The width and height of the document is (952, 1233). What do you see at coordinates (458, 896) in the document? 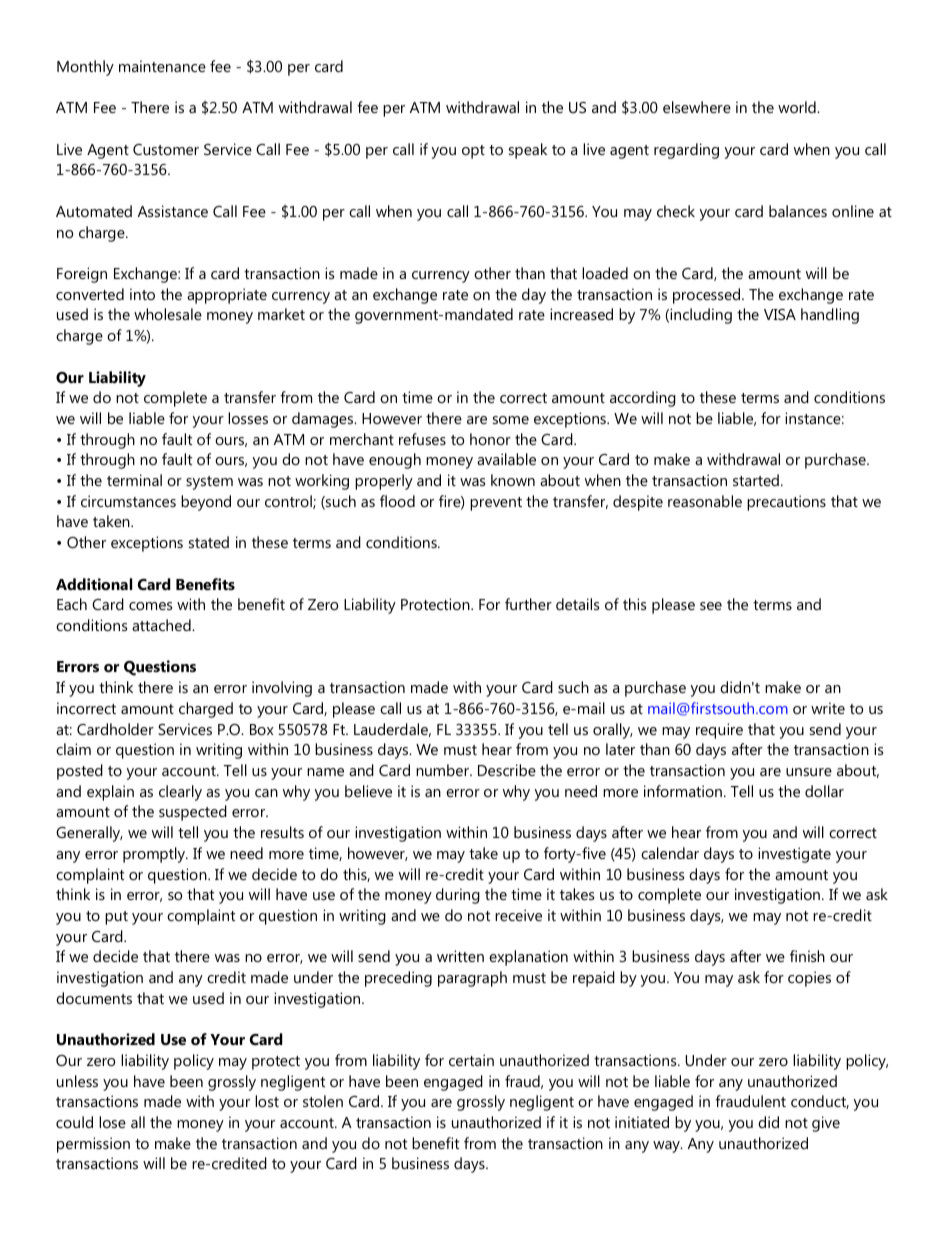
I see `during` at bounding box center [458, 896].
